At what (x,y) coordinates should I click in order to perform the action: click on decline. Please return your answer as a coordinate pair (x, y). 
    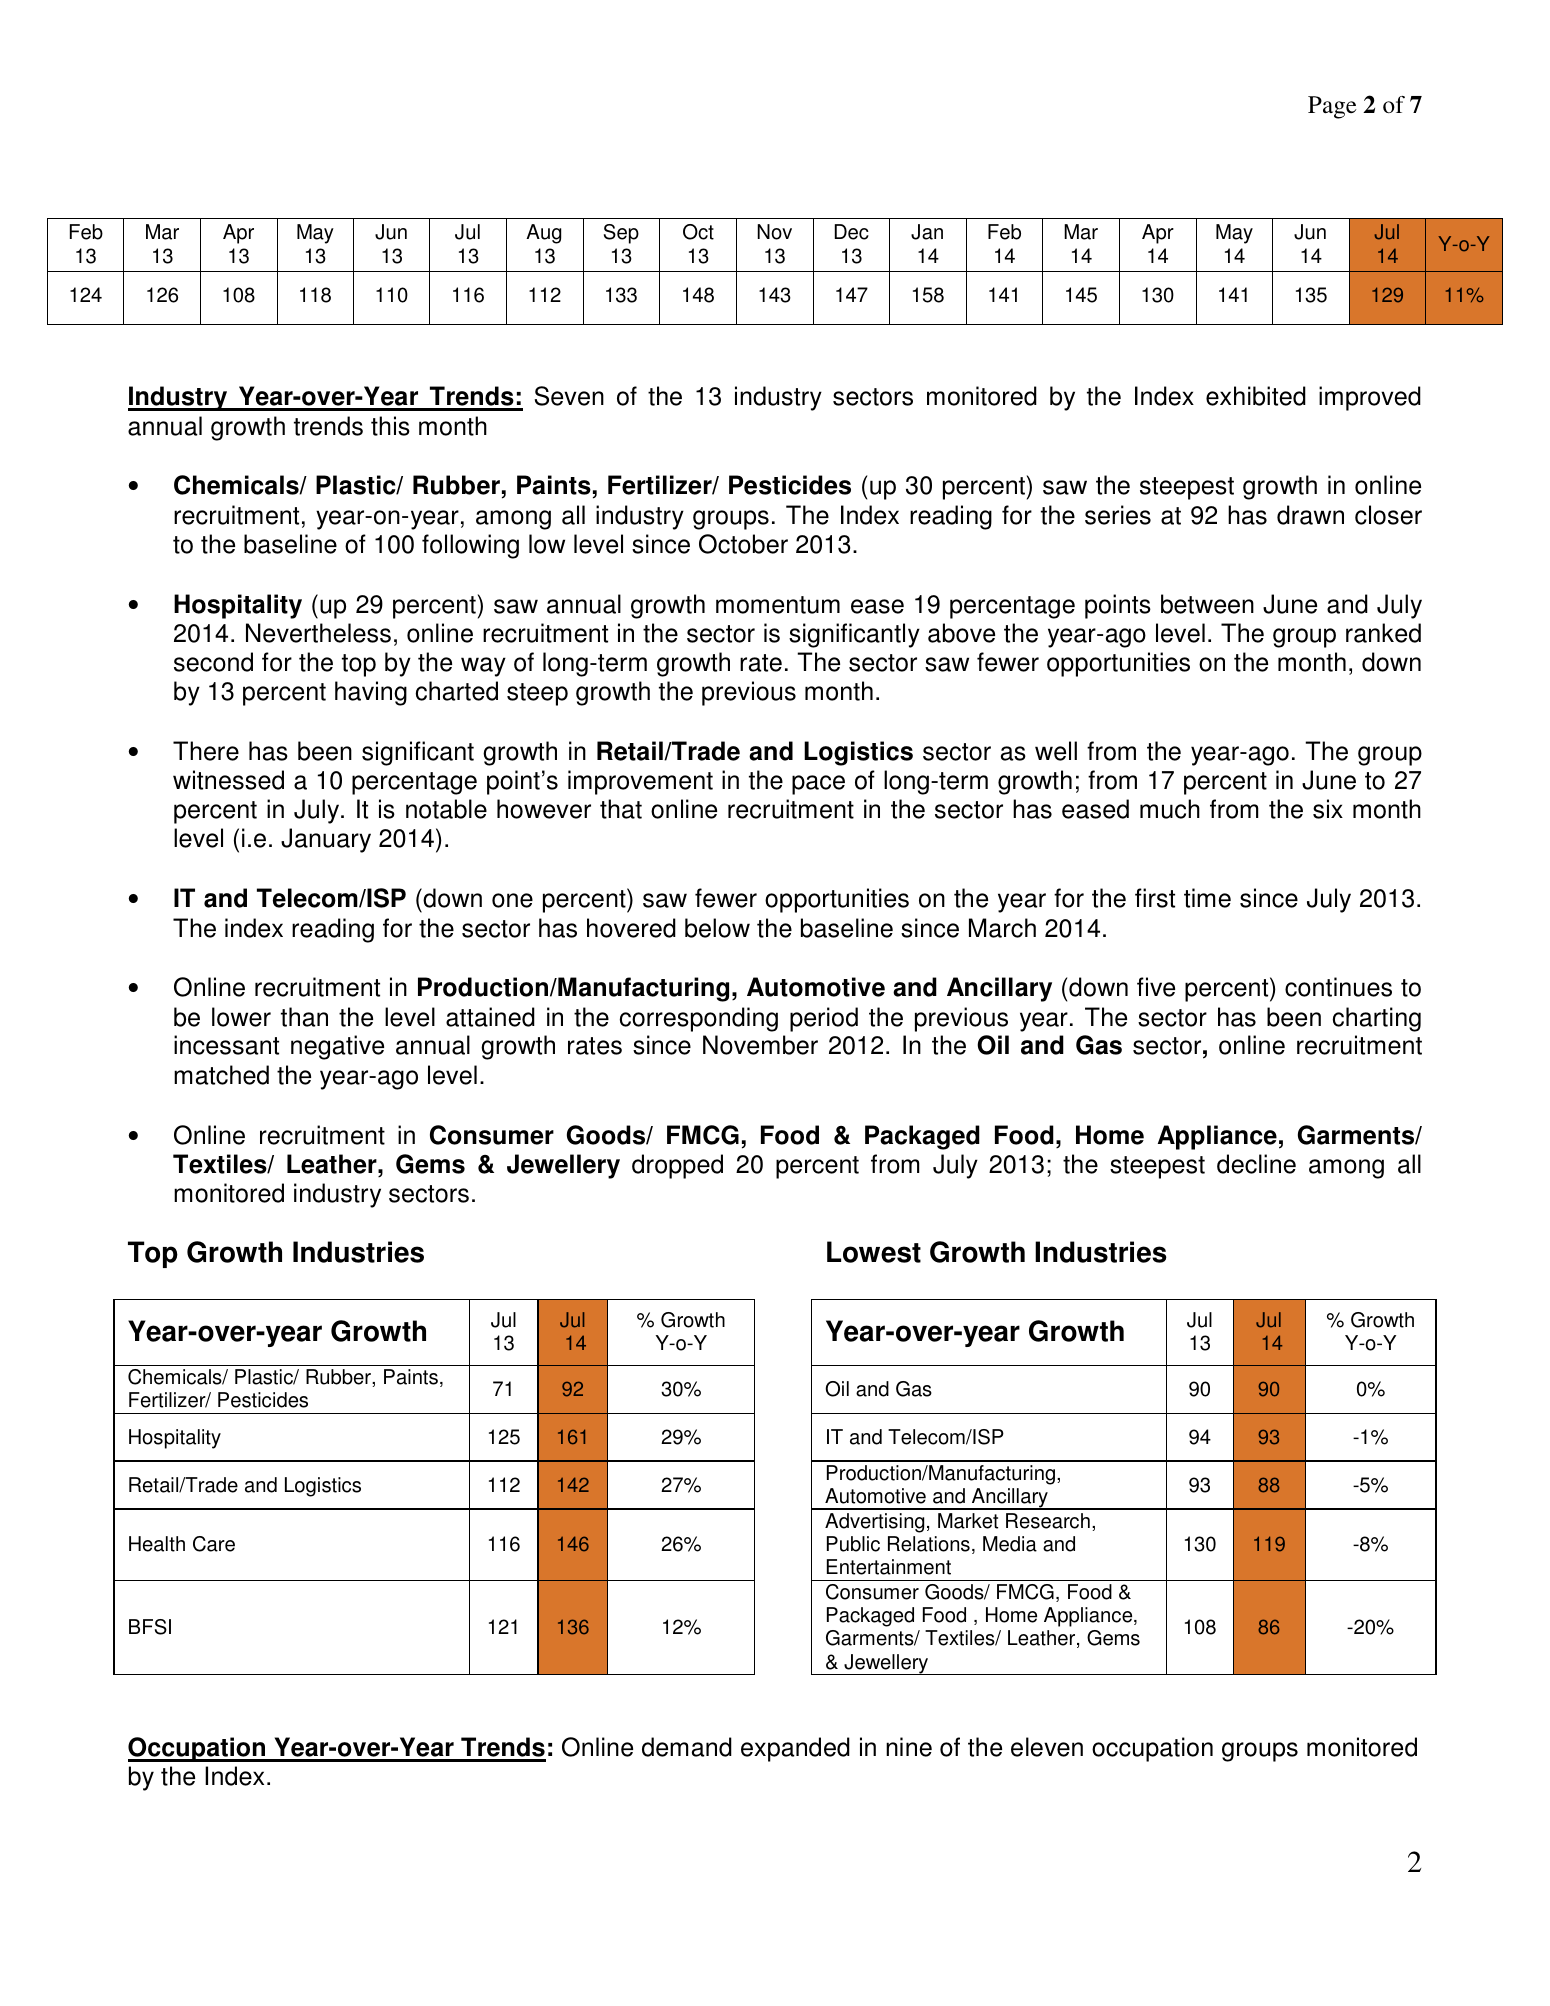
    Looking at the image, I should click on (1256, 1164).
